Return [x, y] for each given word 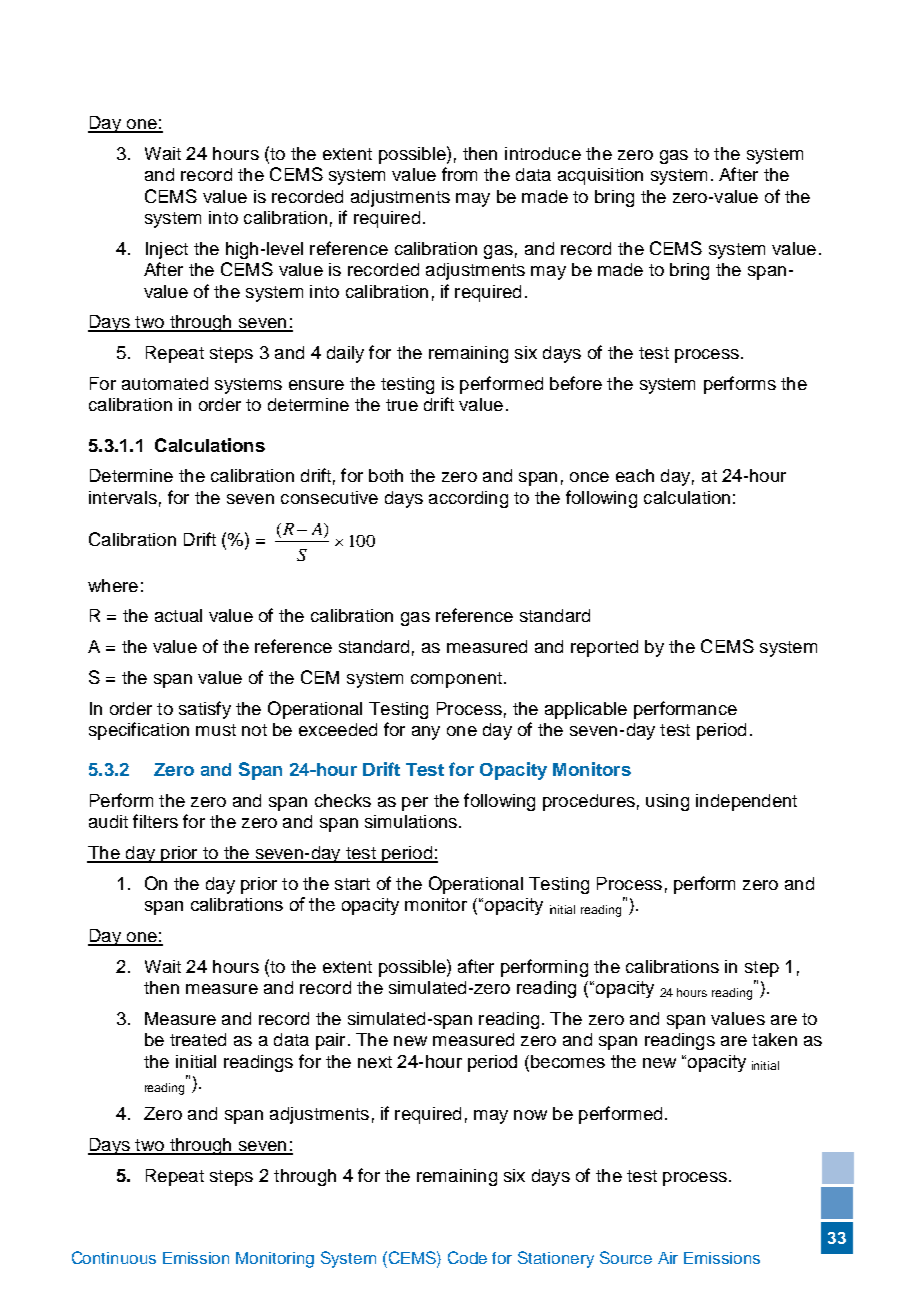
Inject [167, 250]
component [456, 680]
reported [604, 648]
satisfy [205, 710]
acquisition [600, 176]
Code [467, 1257]
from [459, 174]
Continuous [114, 1257]
